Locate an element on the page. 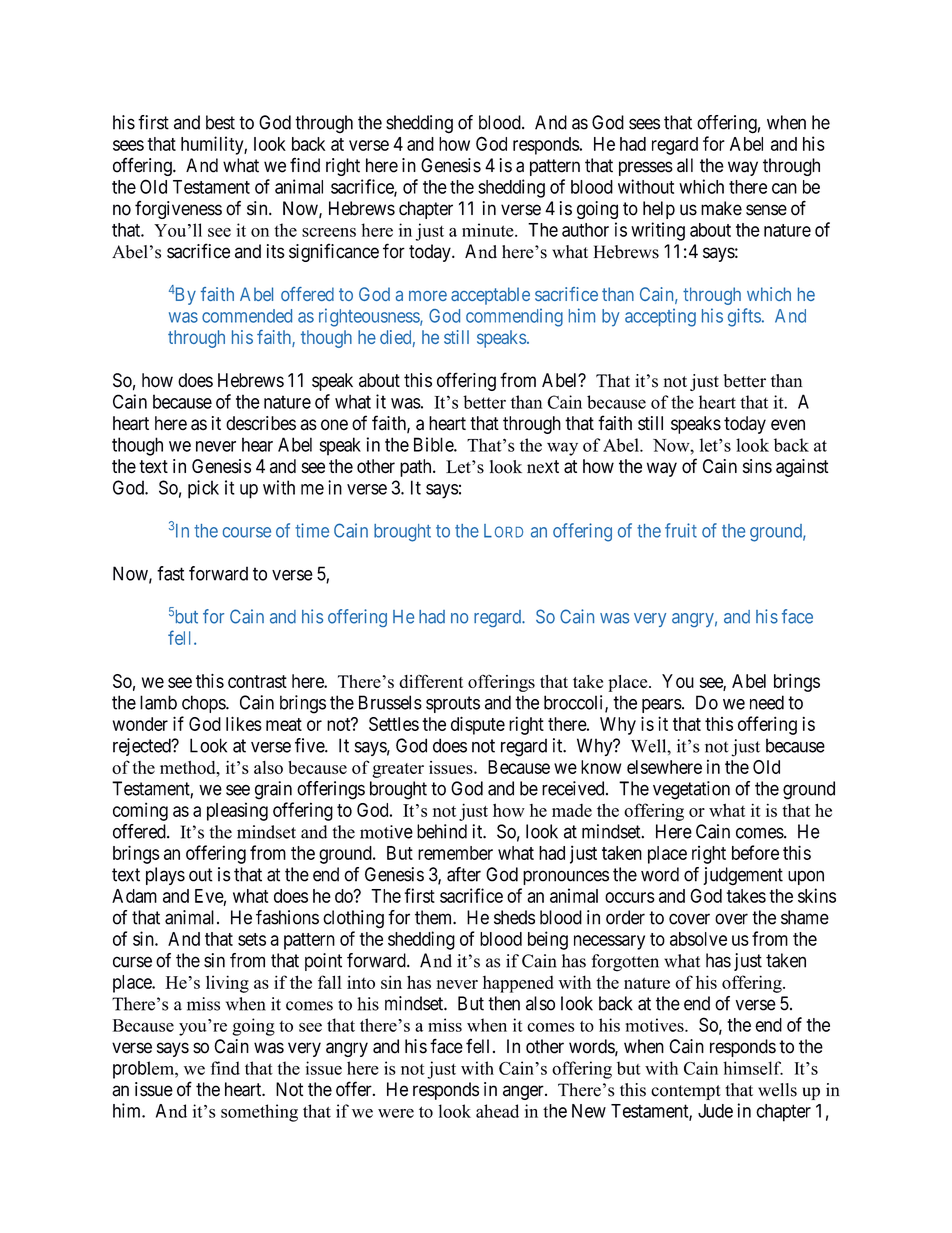 The width and height of the image is (952, 1233). describes is located at coordinates (261, 423).
